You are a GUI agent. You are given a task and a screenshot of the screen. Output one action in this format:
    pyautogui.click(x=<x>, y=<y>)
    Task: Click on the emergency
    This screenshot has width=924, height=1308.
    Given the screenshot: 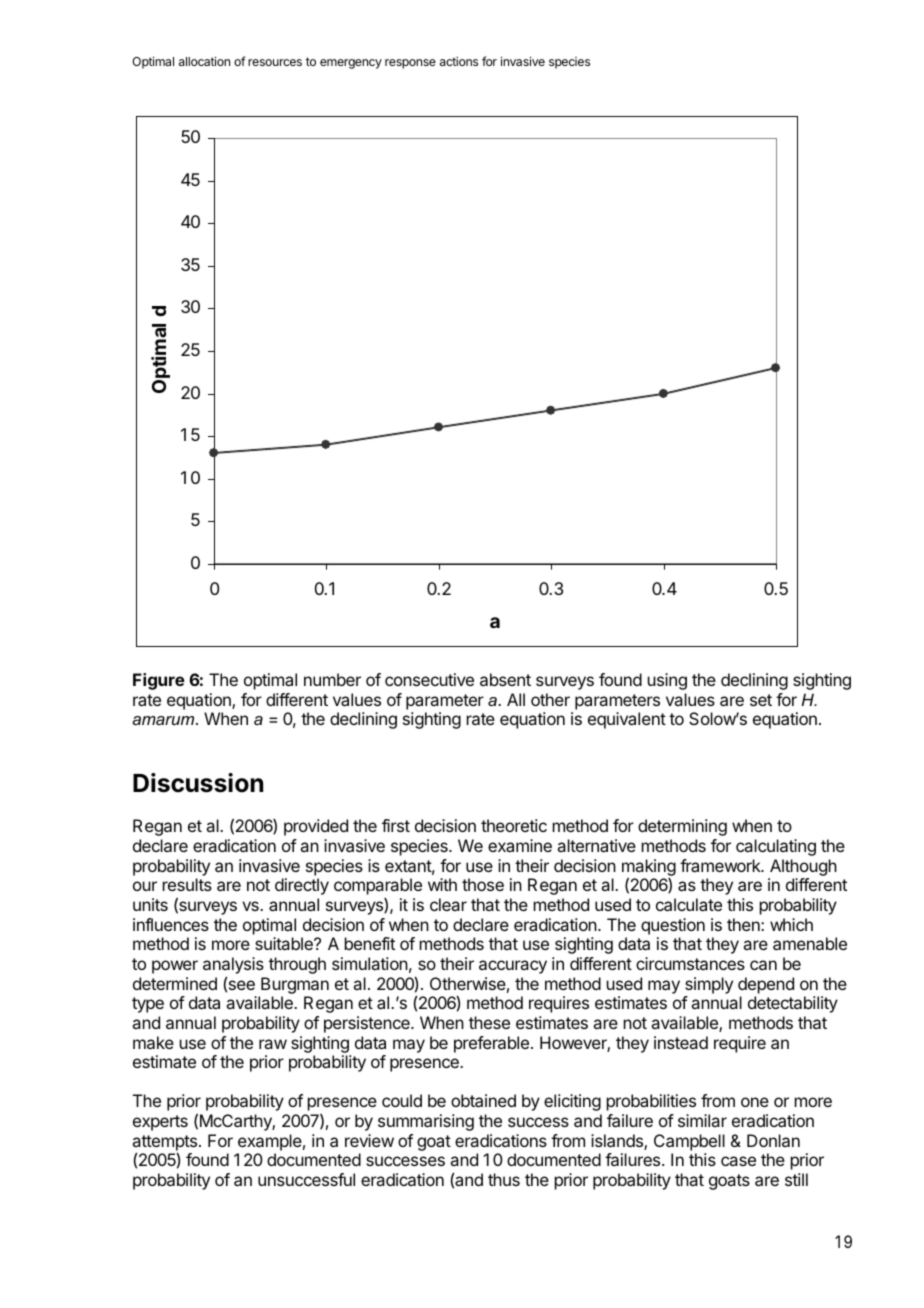 What is the action you would take?
    pyautogui.click(x=351, y=64)
